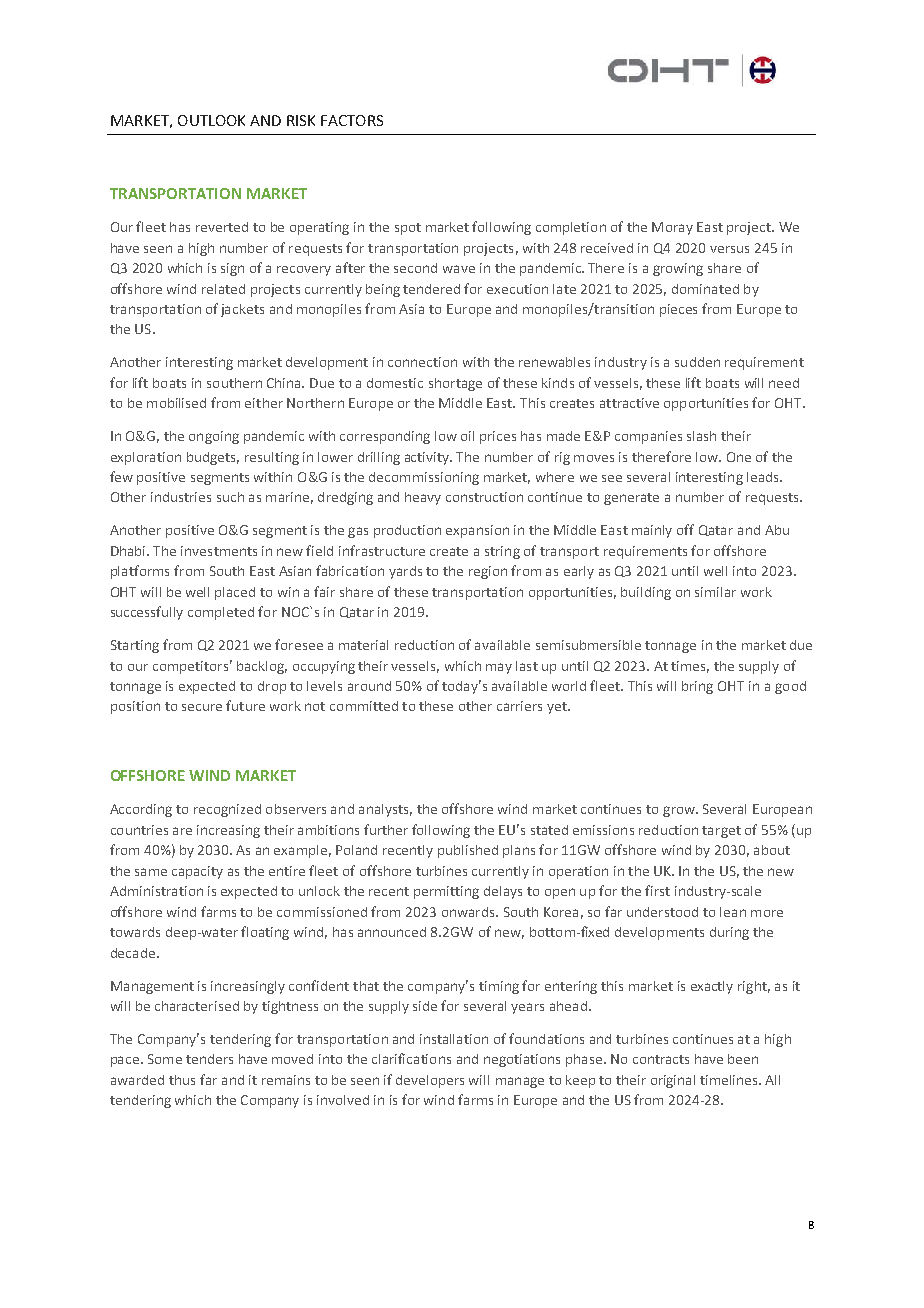 The width and height of the document is (924, 1308). Describe the element at coordinates (697, 687) in the document. I see `bring` at that location.
